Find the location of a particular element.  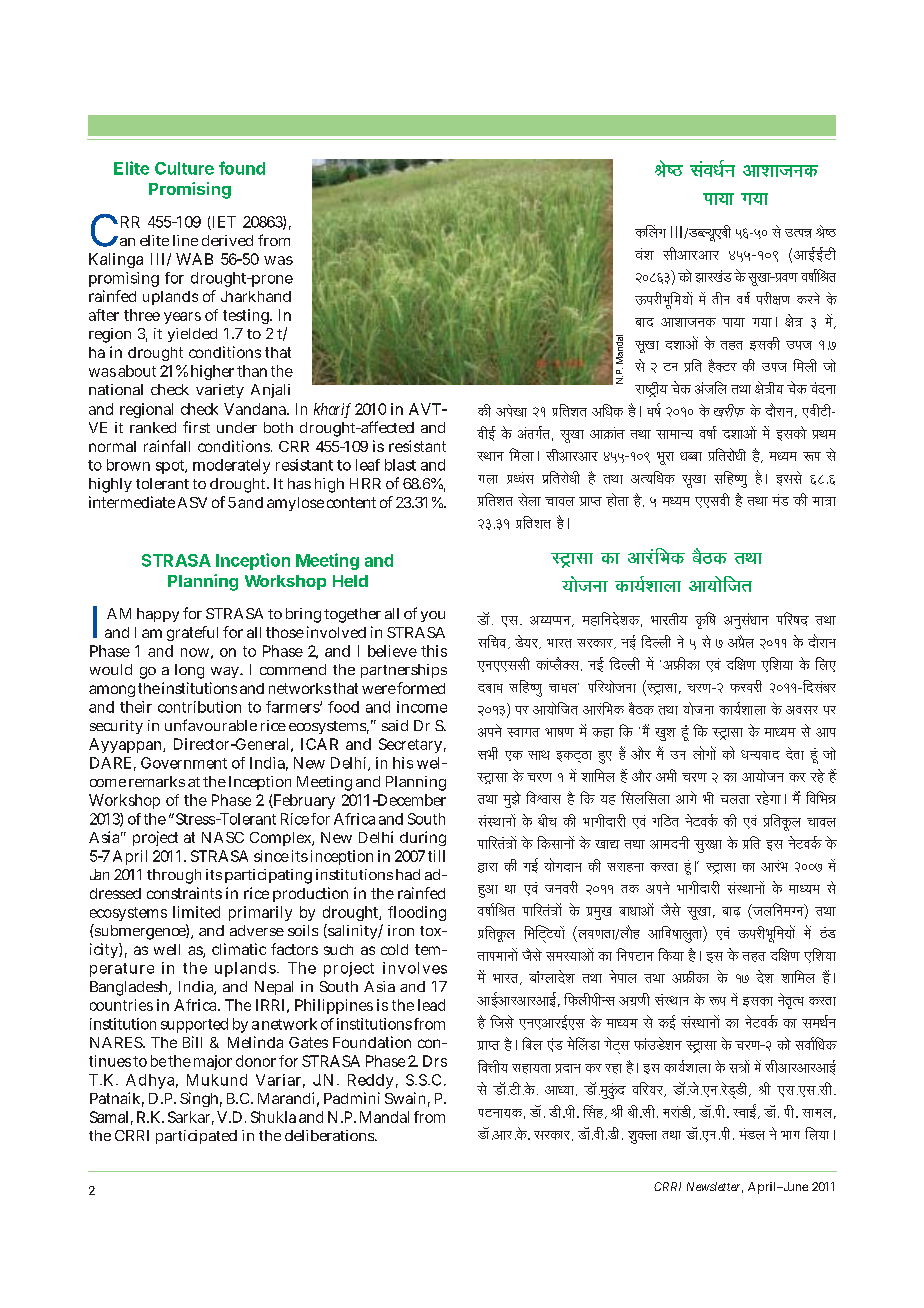

blast is located at coordinates (400, 465).
